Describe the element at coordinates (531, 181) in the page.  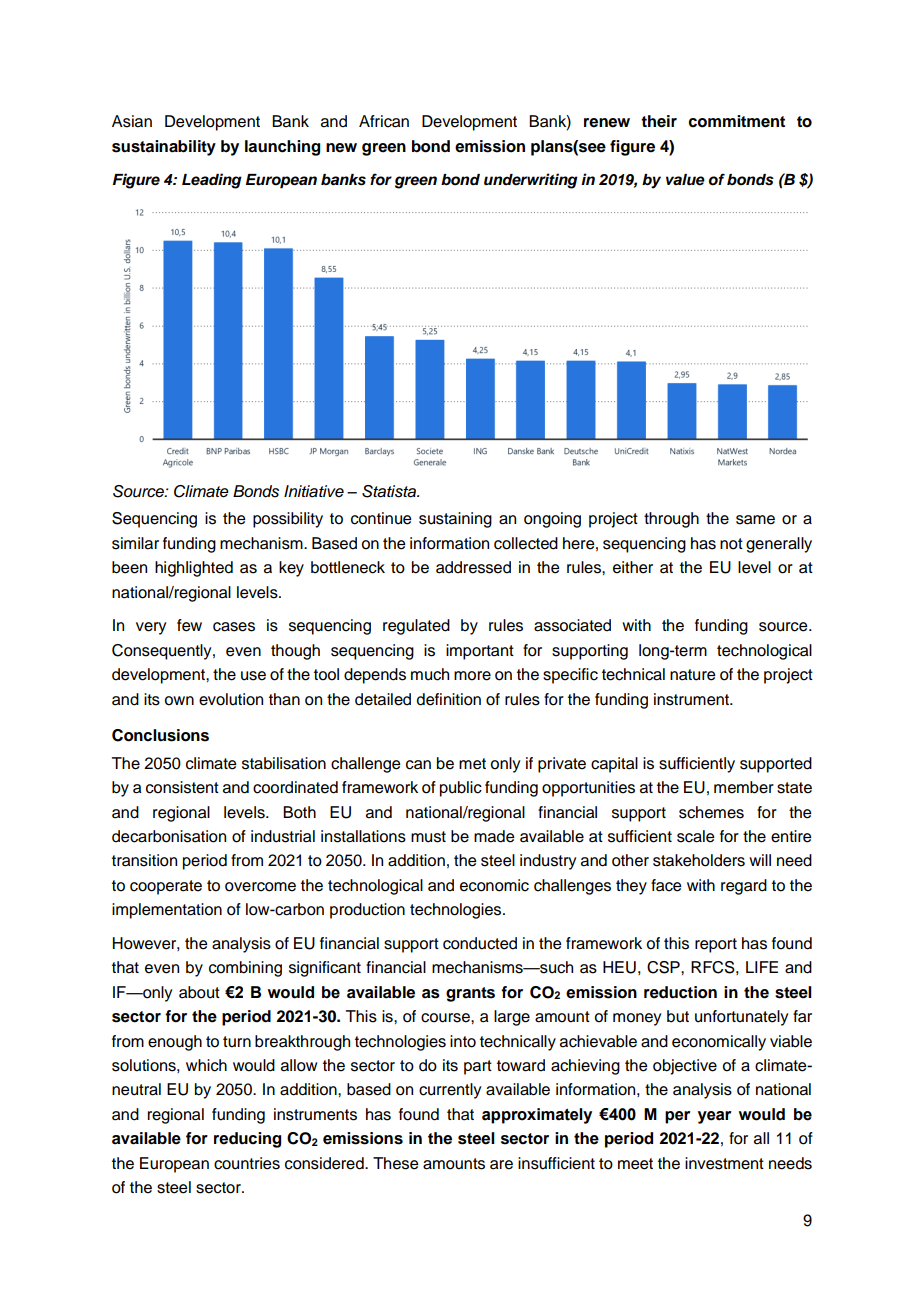
I see `underwriting` at that location.
